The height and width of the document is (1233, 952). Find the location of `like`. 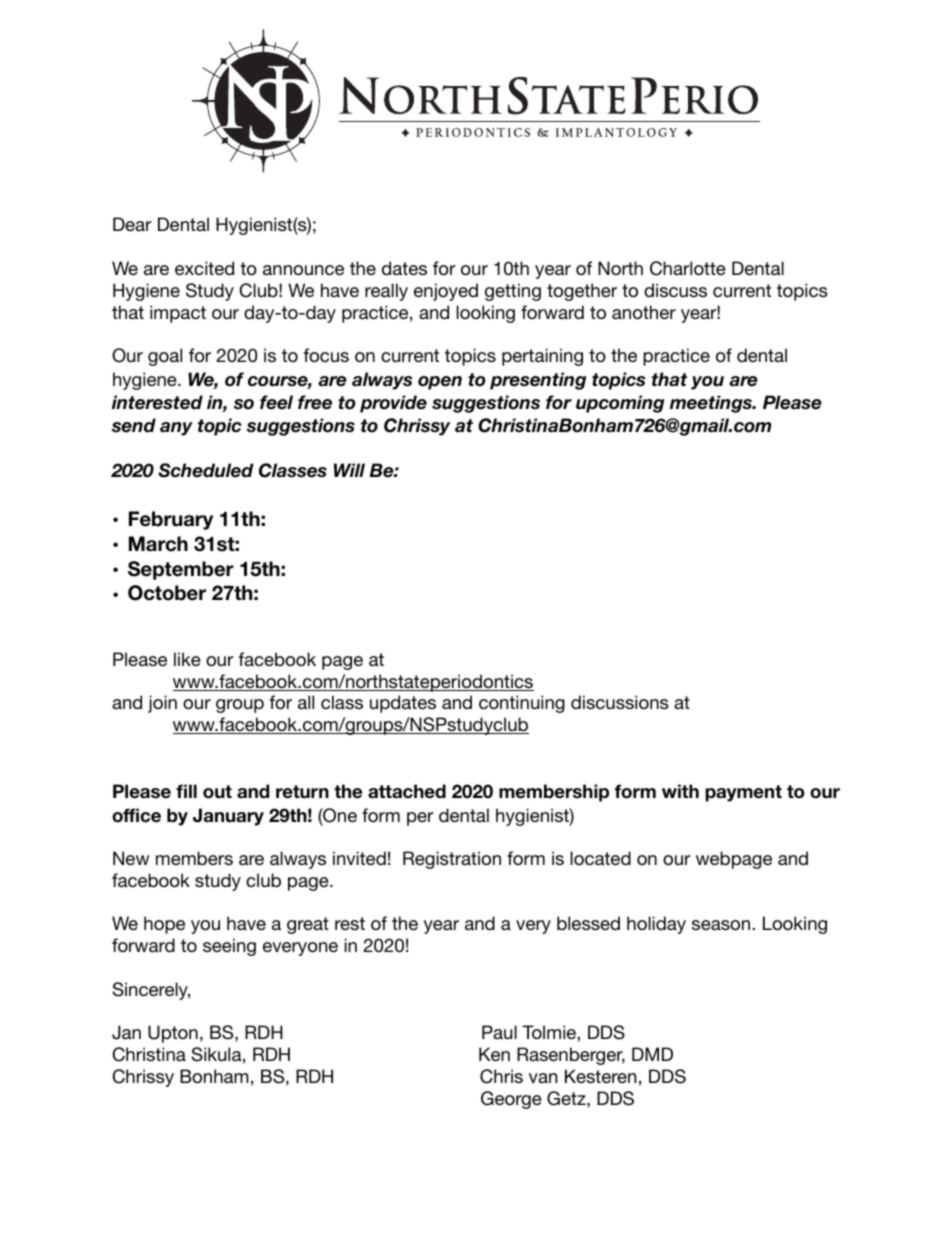

like is located at coordinates (187, 659).
